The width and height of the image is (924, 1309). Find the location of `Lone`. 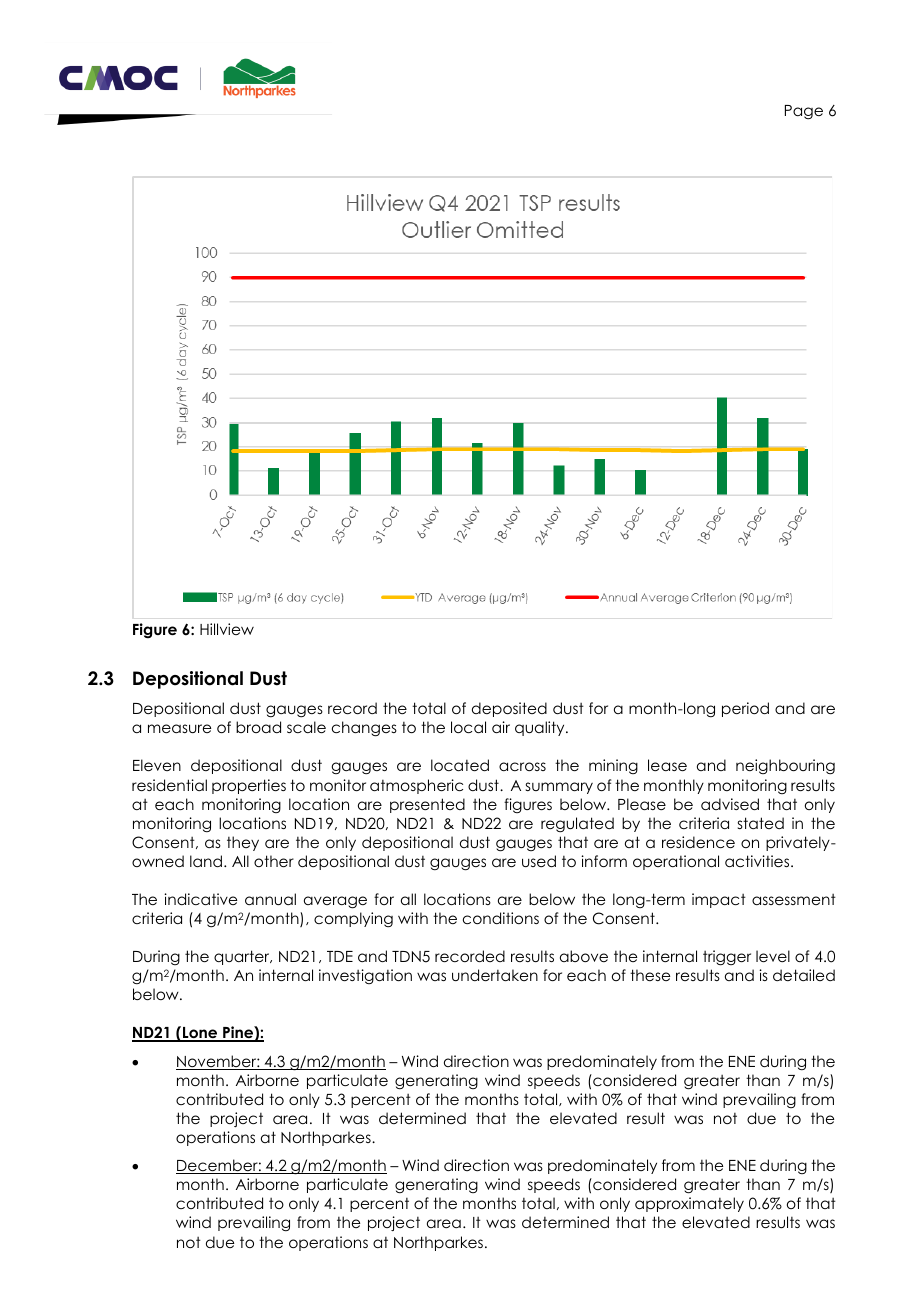

Lone is located at coordinates (200, 1034).
